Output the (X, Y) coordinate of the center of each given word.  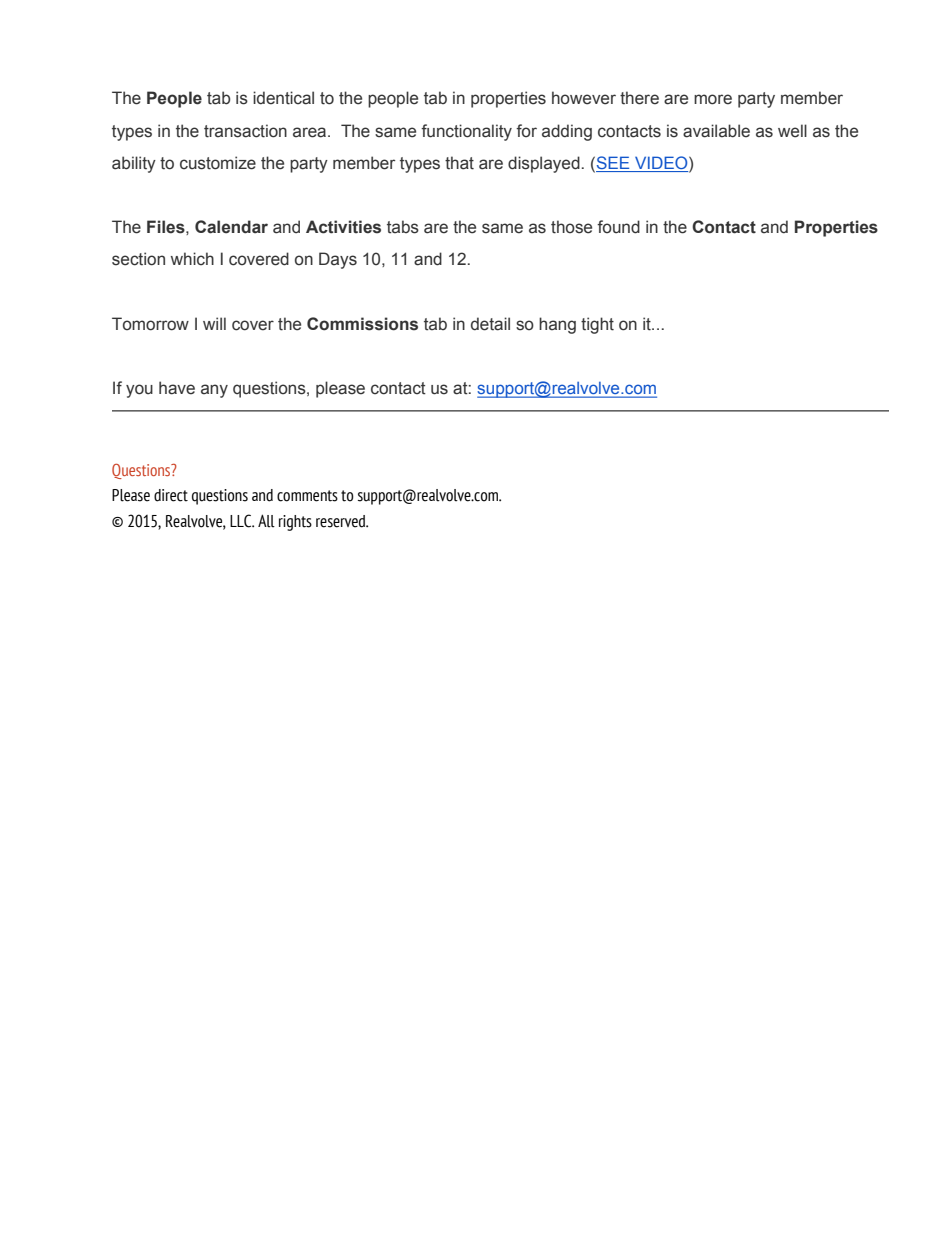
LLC (242, 521)
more (713, 99)
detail (490, 324)
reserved (342, 521)
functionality (466, 132)
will (214, 323)
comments (307, 496)
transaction (245, 131)
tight (597, 325)
